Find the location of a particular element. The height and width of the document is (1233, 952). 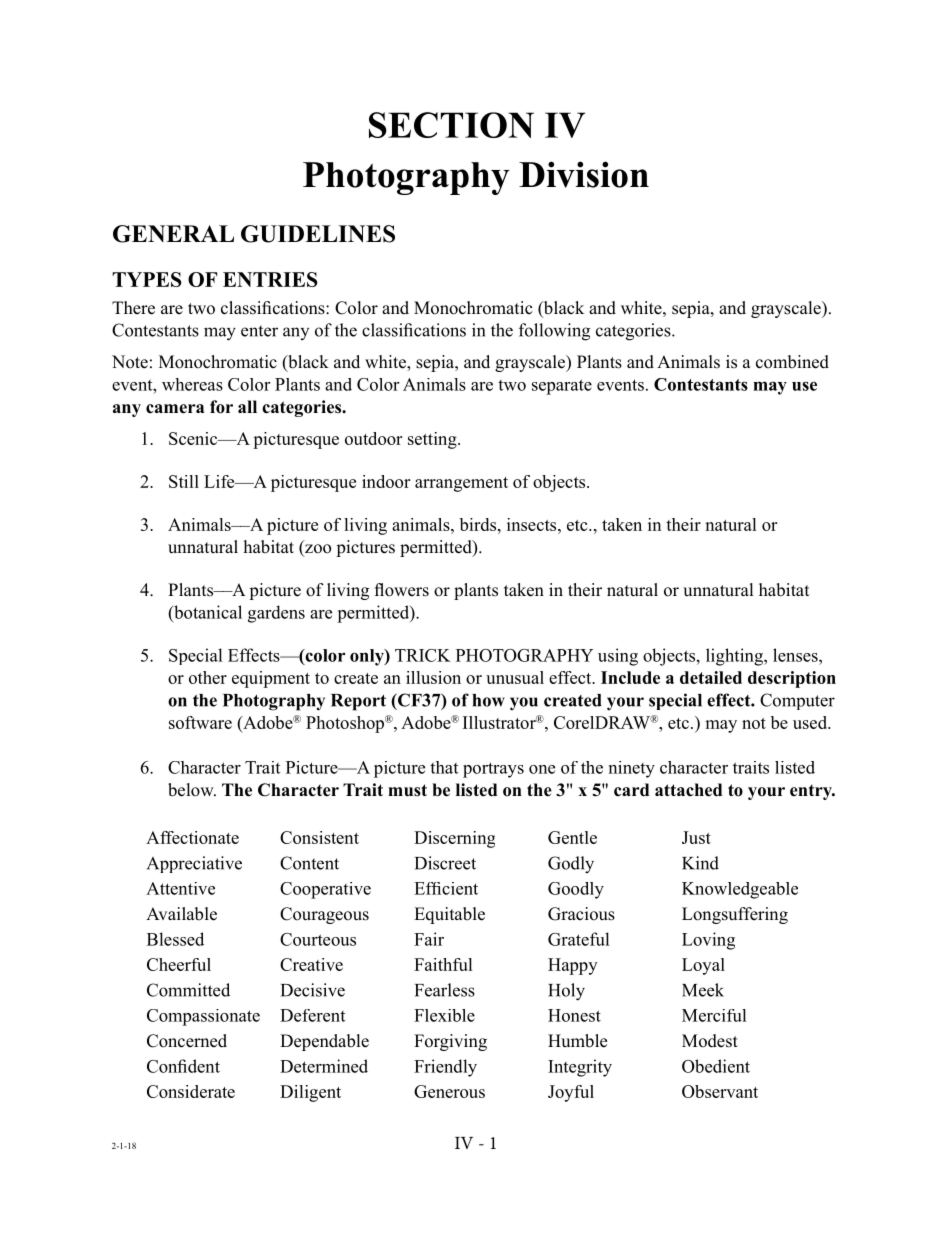

Friendly is located at coordinates (445, 1068).
